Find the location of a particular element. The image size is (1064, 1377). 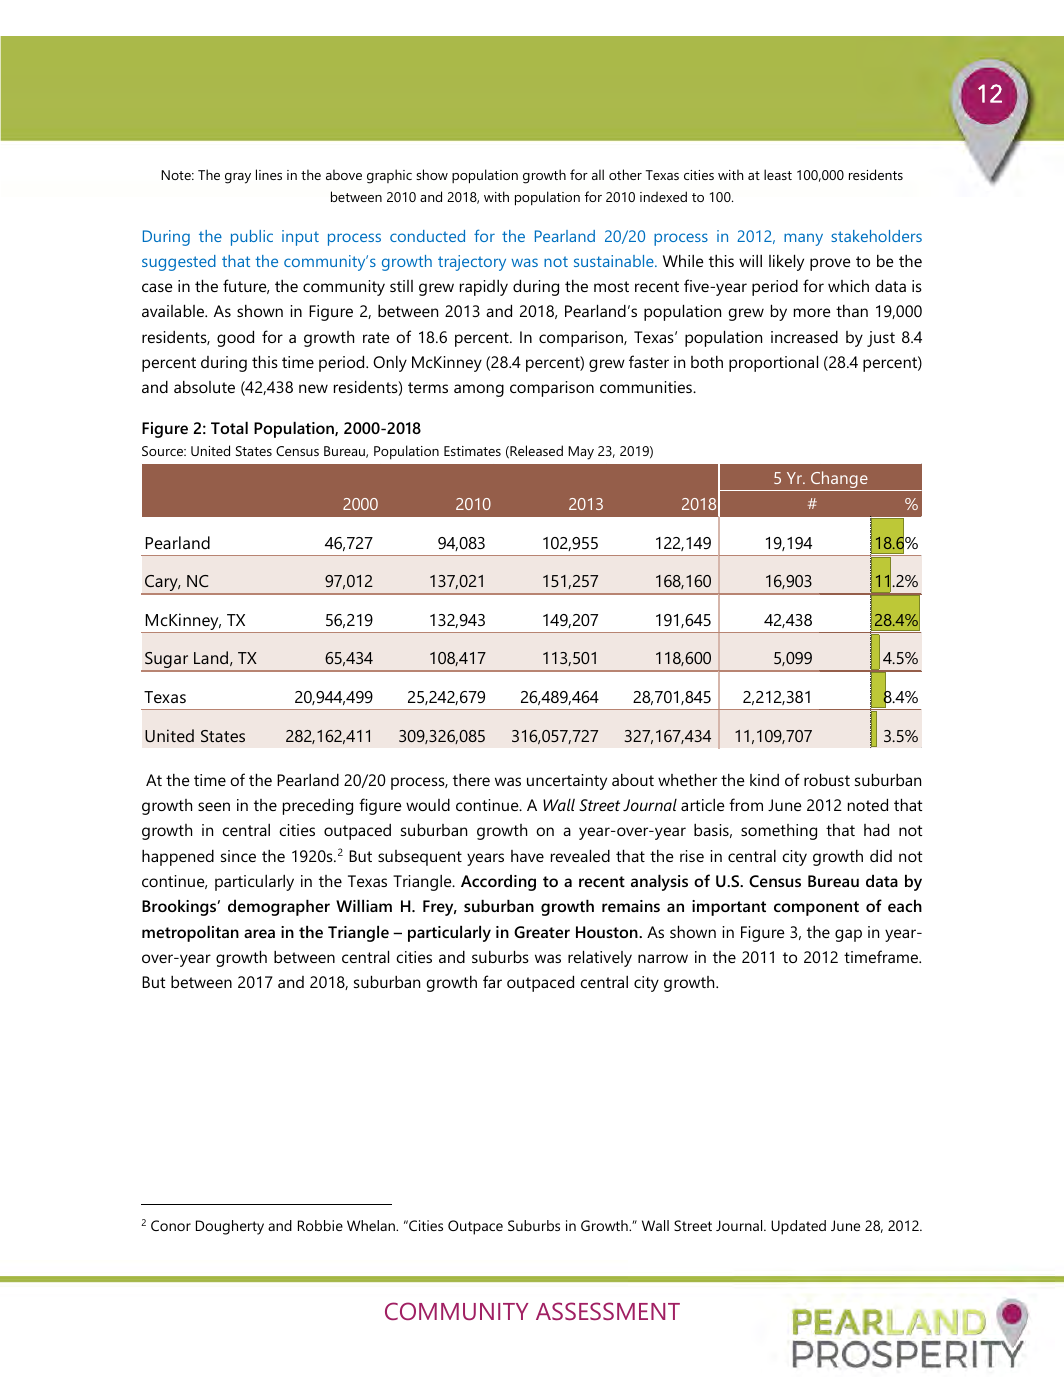

ASSESSMENT is located at coordinates (608, 1311).
